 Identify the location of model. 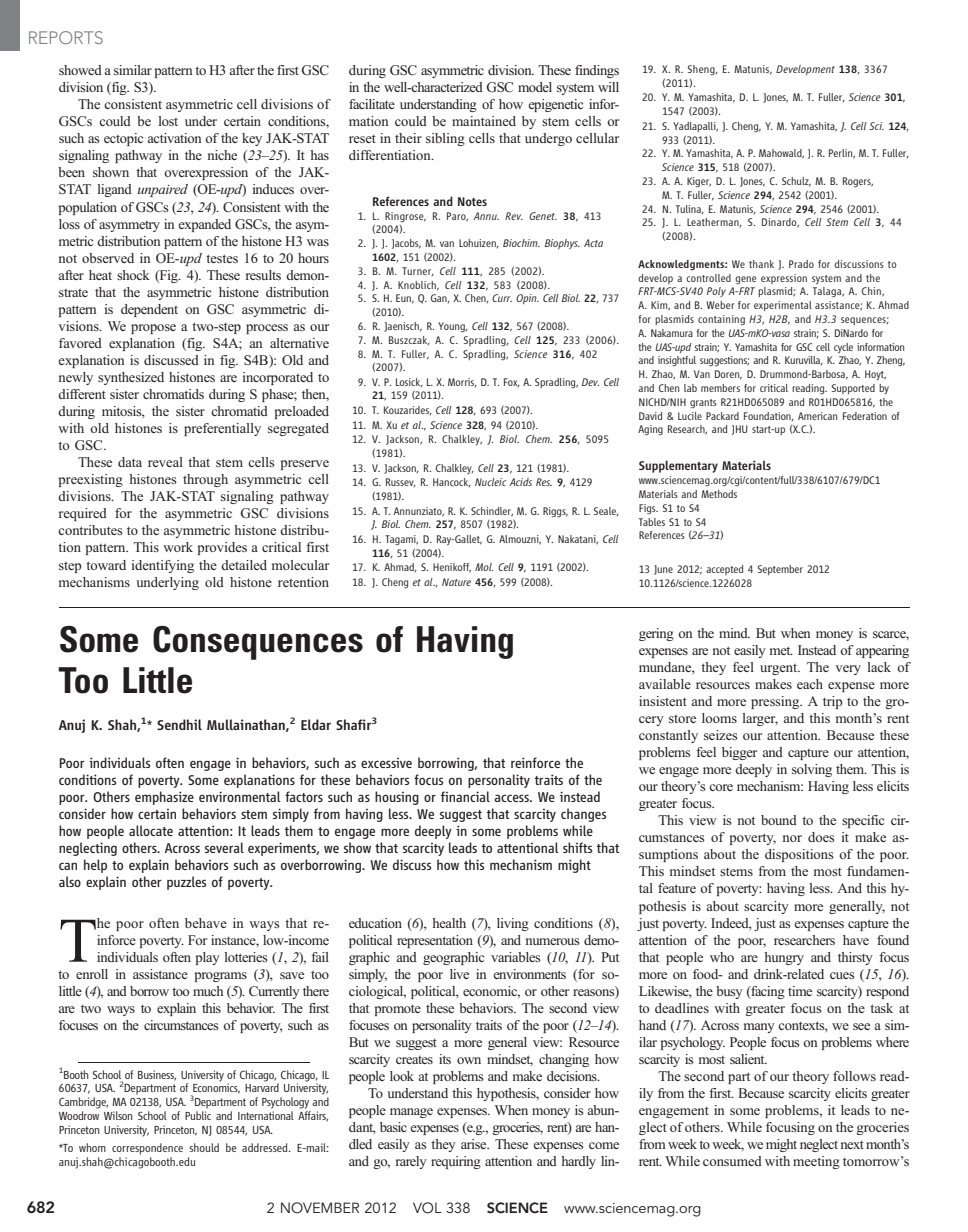
(535, 87).
